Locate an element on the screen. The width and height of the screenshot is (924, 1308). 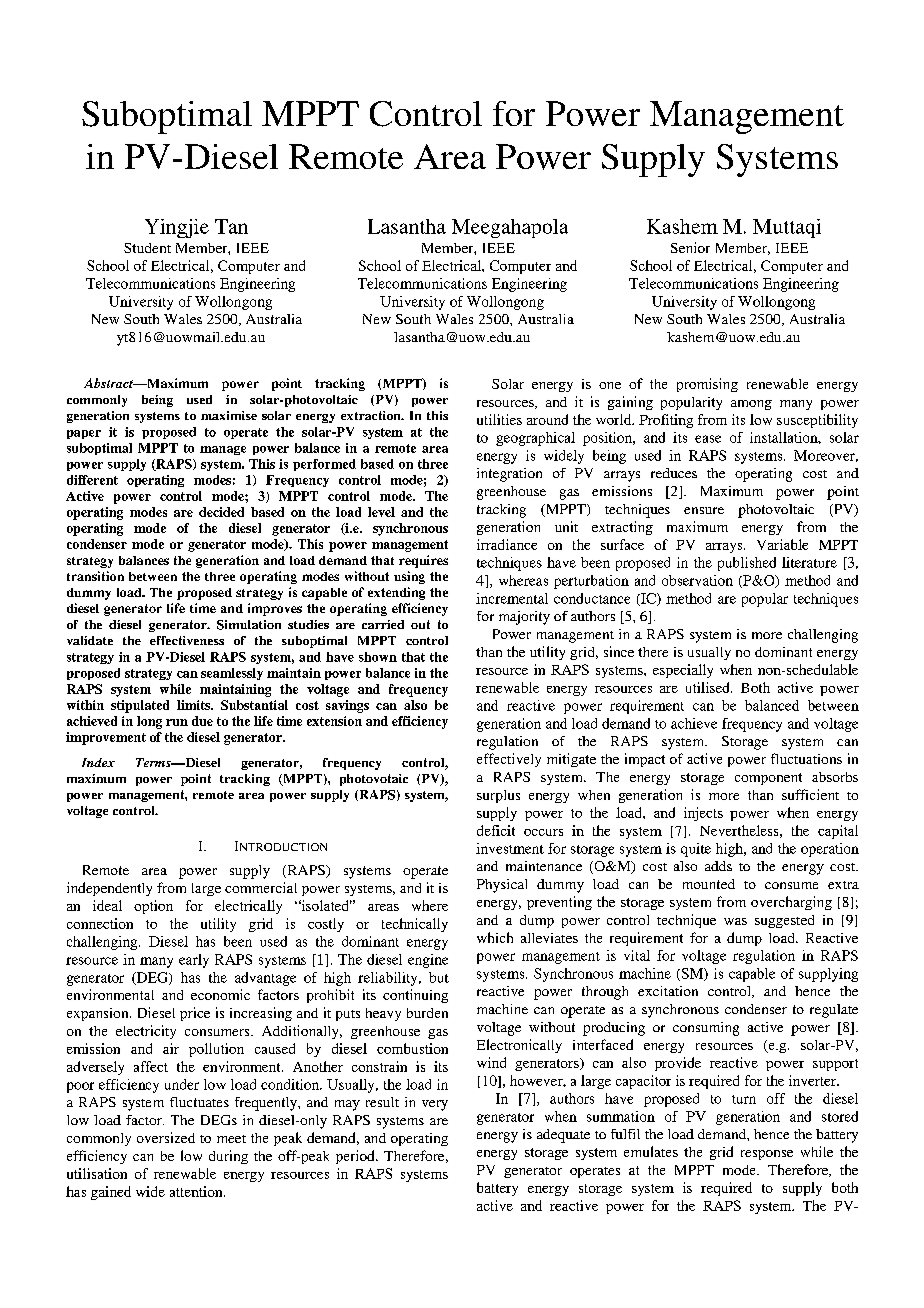
option is located at coordinates (153, 907).
